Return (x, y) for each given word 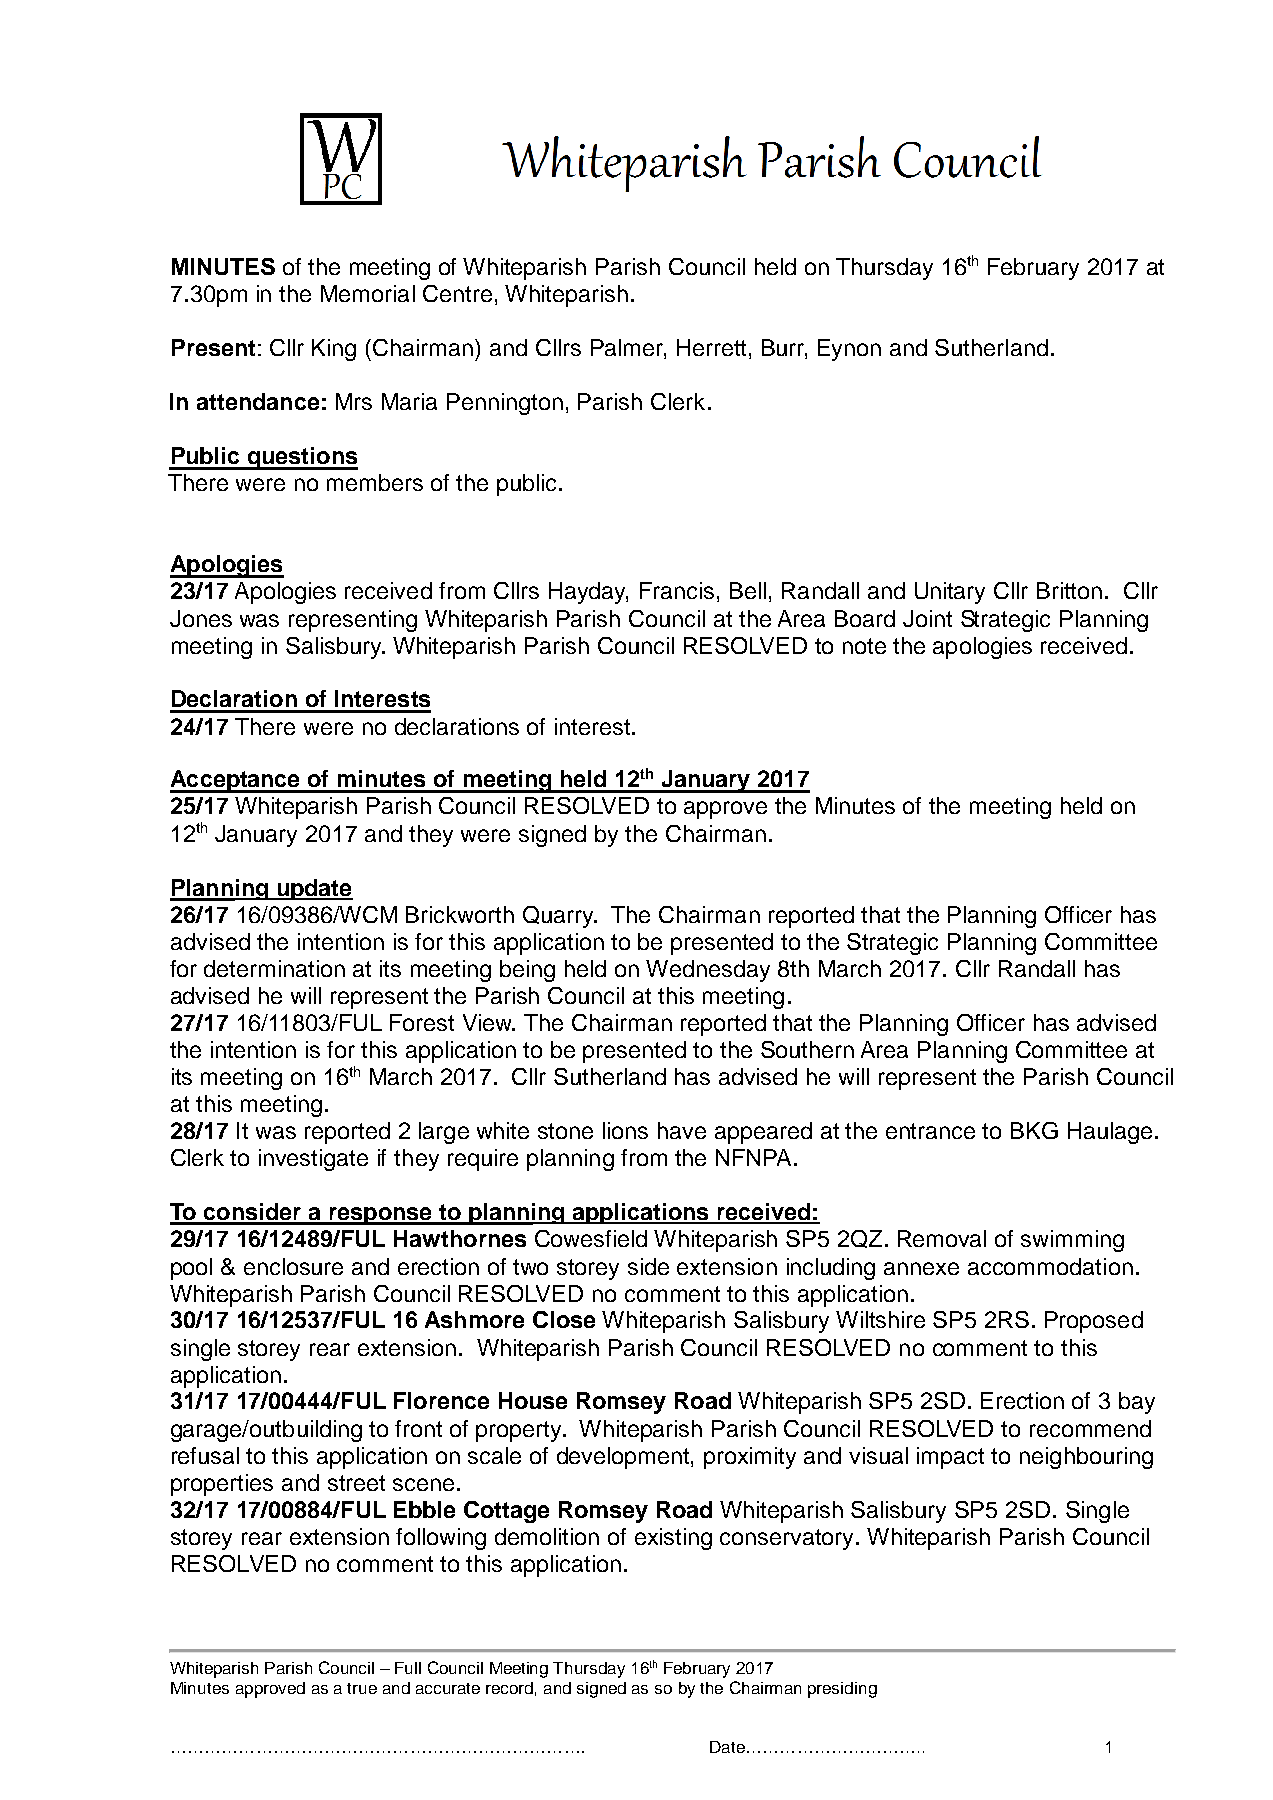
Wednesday (708, 971)
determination (274, 968)
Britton (1069, 590)
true (362, 1688)
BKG (1034, 1130)
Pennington (505, 404)
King (334, 350)
